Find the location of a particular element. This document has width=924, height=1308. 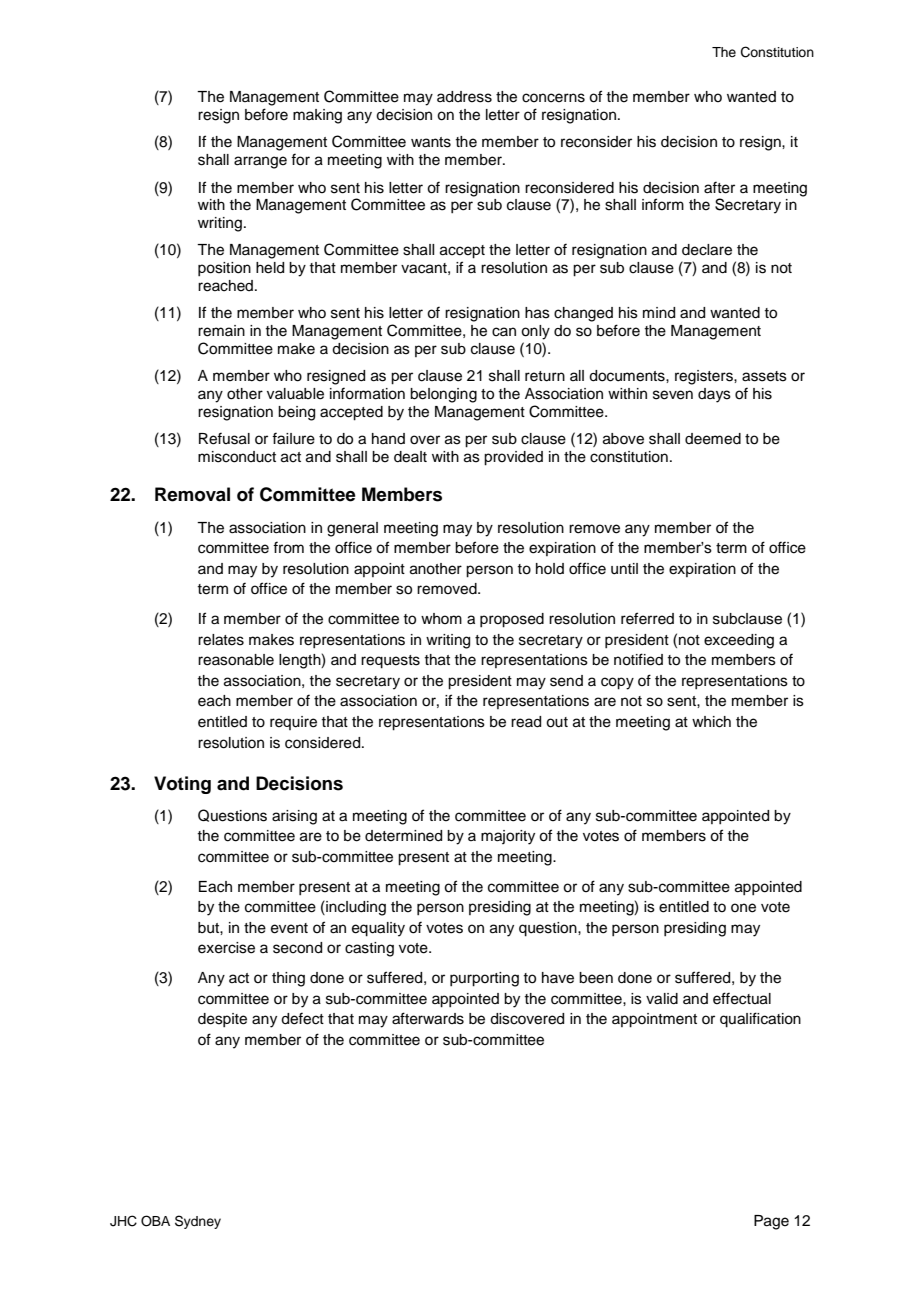

wants is located at coordinates (431, 142).
